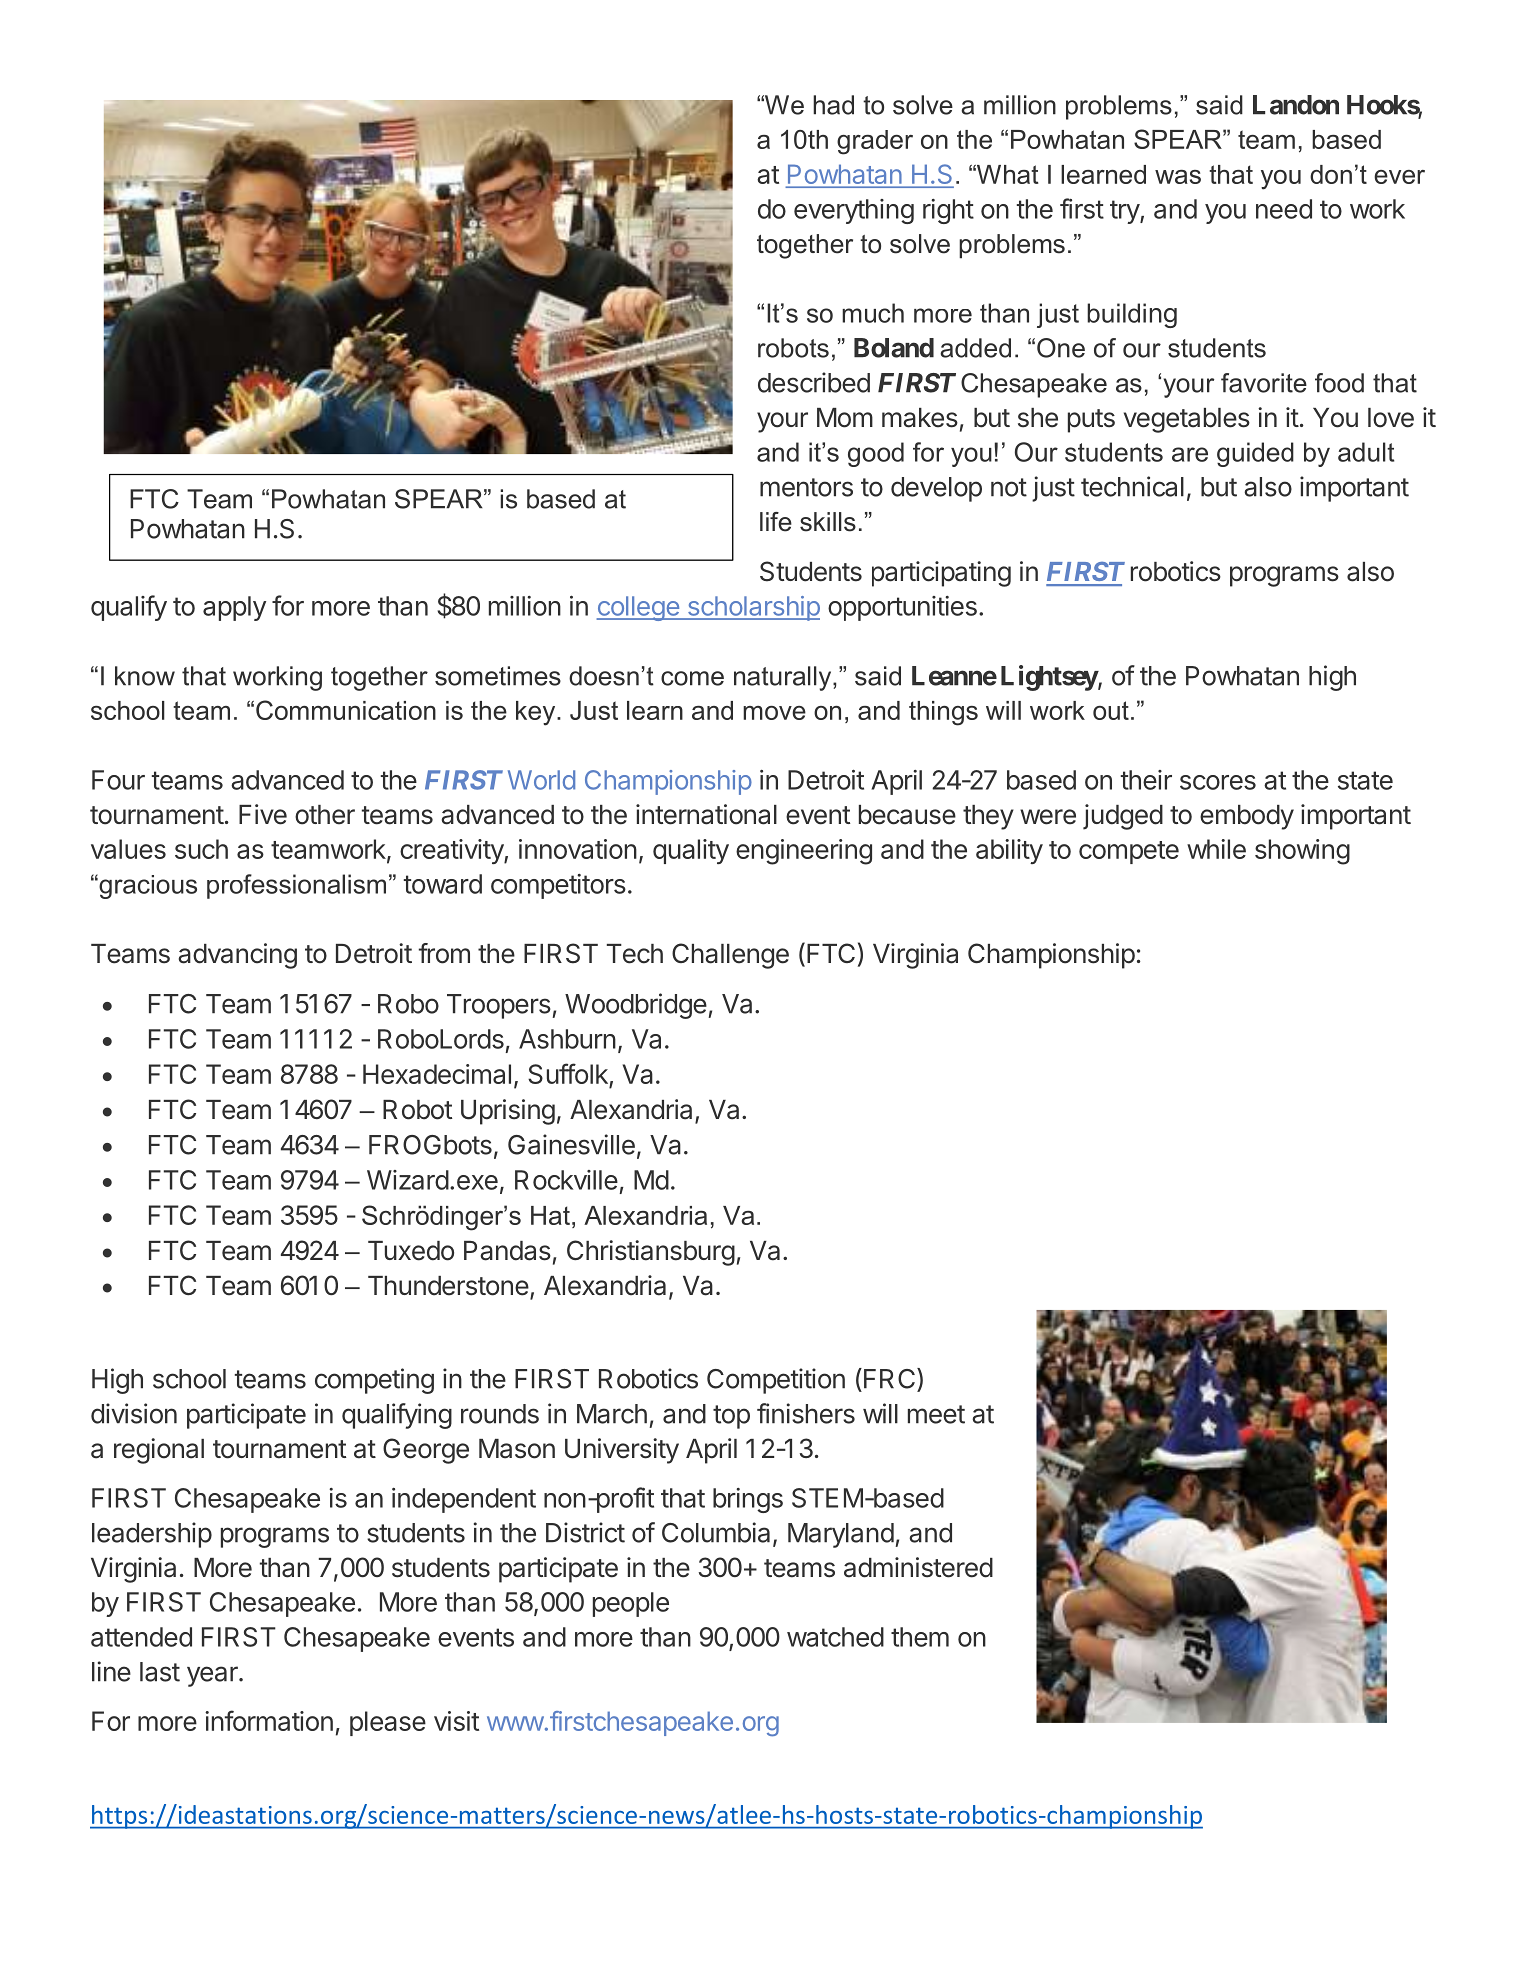 This document has height=1980, width=1530. Describe the element at coordinates (1216, 849) in the document. I see `while` at that location.
